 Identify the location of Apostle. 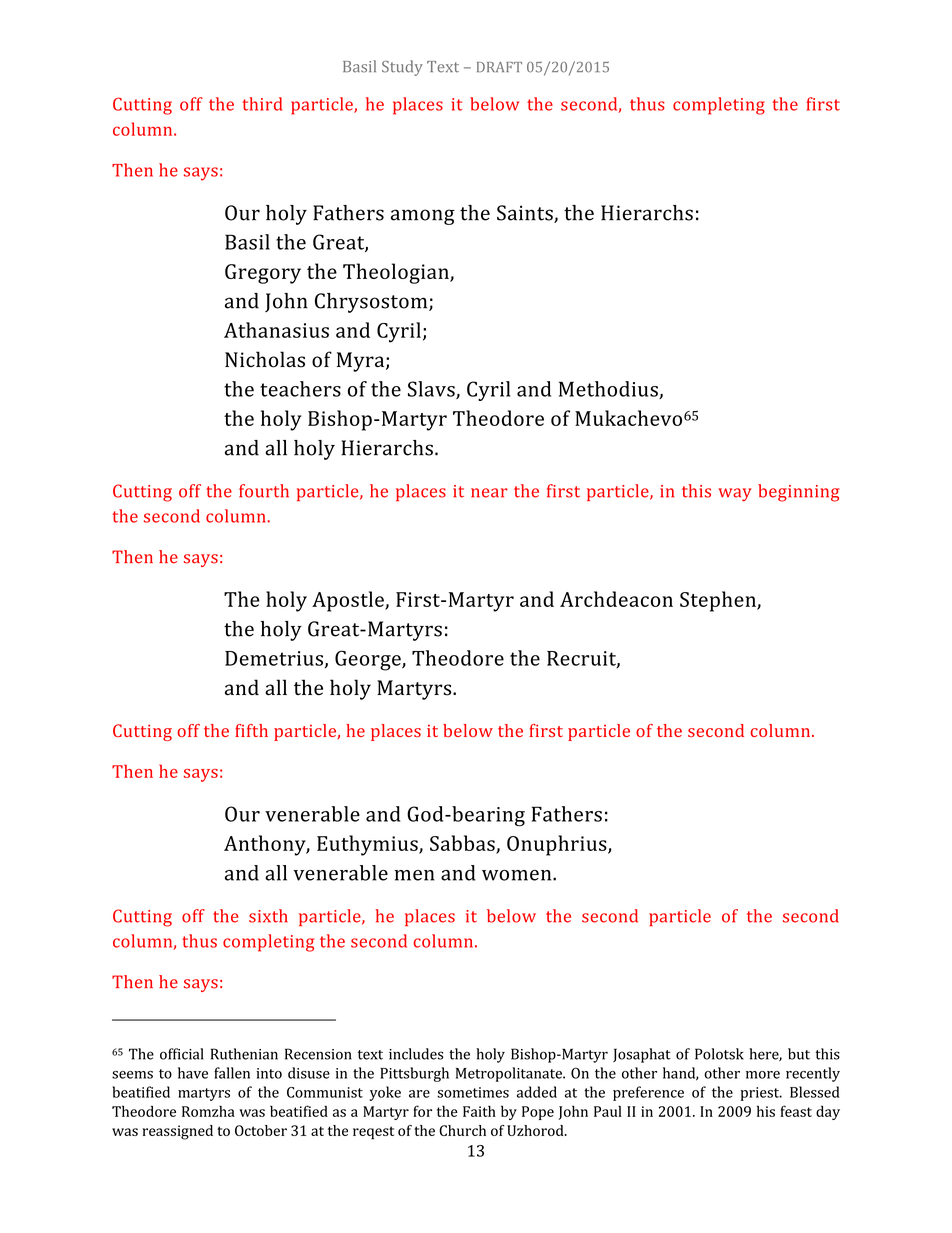
(349, 601).
